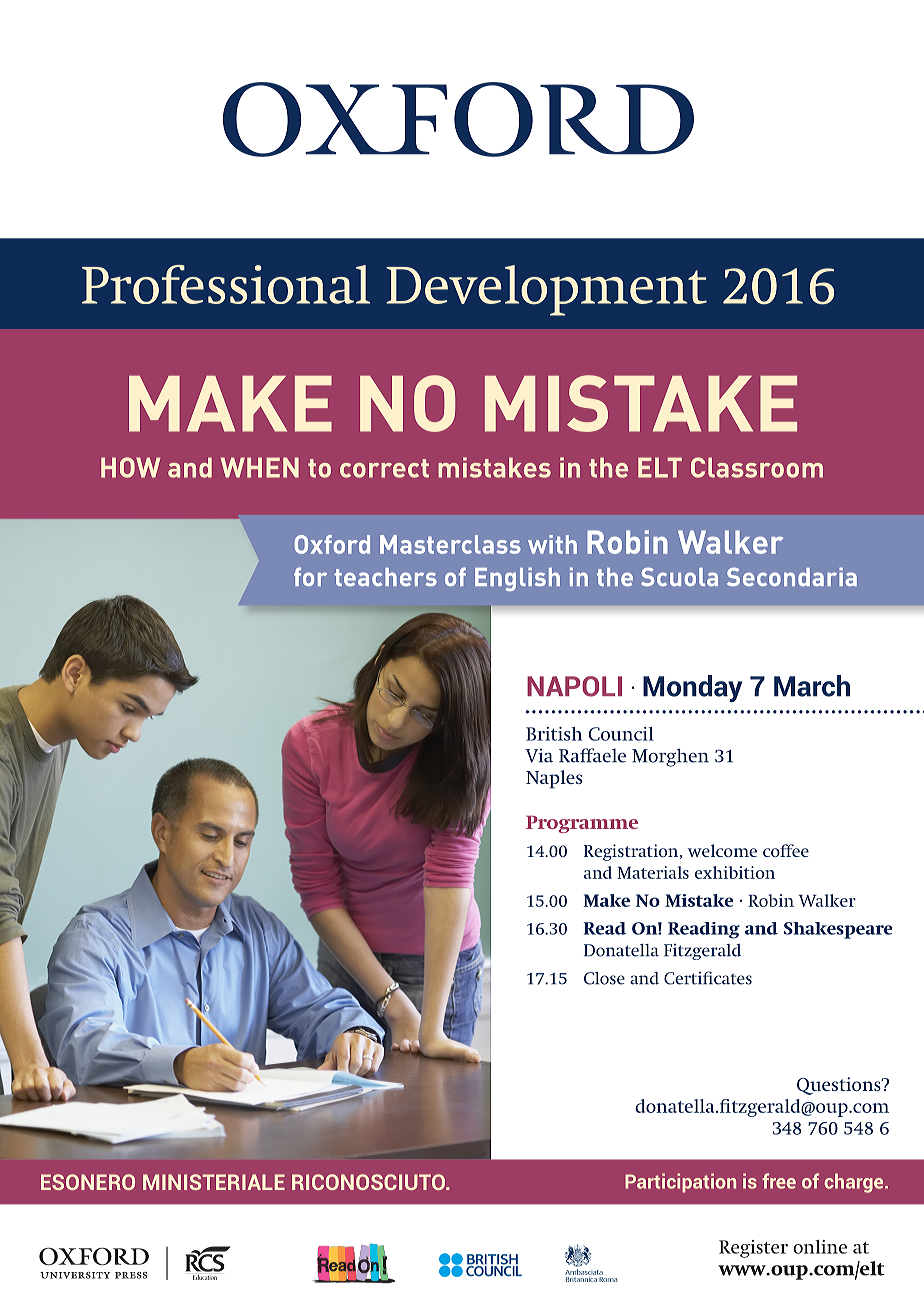 Image resolution: width=924 pixels, height=1308 pixels. What do you see at coordinates (757, 467) in the page?
I see `Classroom` at bounding box center [757, 467].
